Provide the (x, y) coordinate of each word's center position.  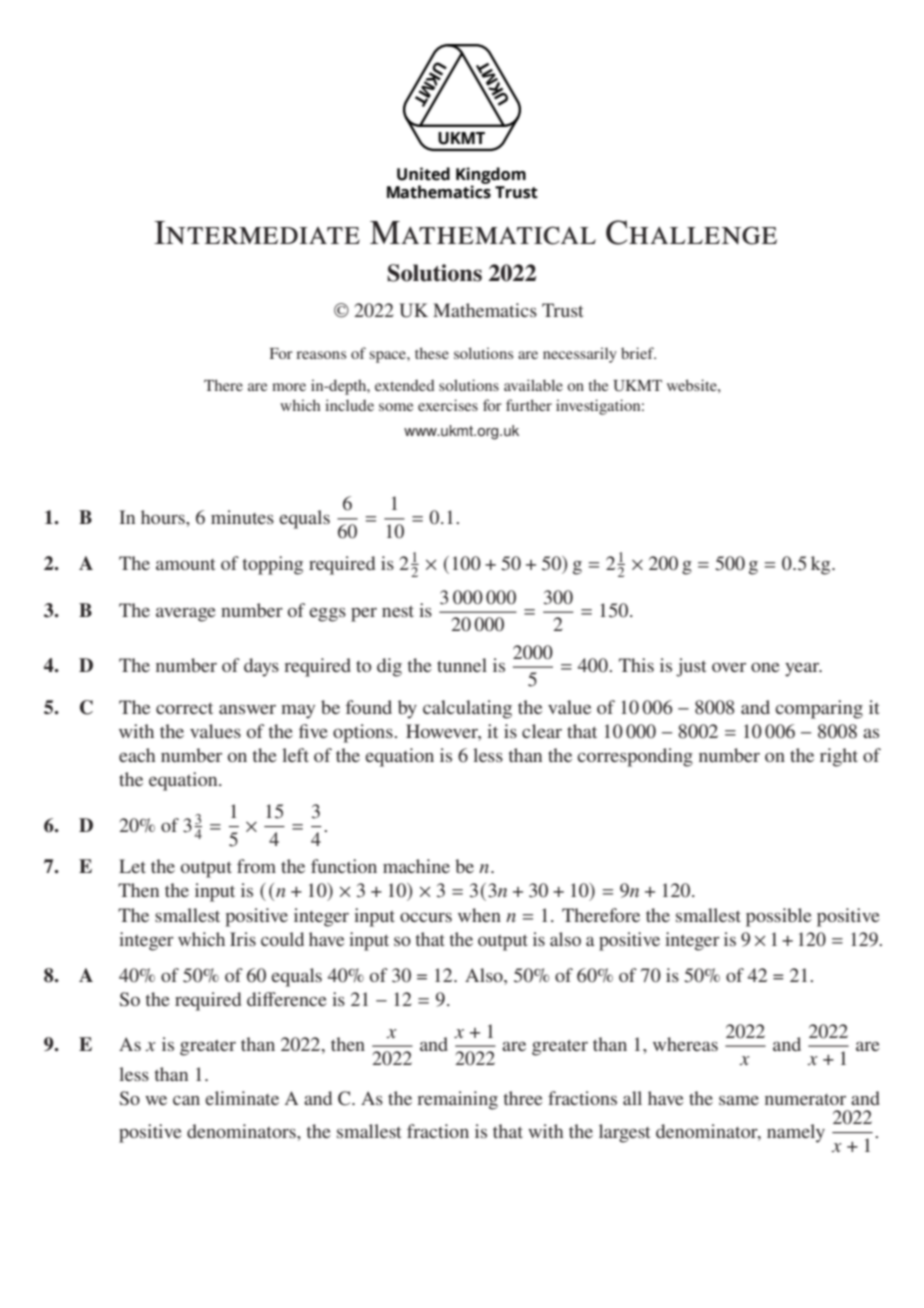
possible (779, 917)
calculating (467, 709)
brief (638, 353)
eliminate (242, 1098)
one (765, 667)
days (261, 667)
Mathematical (483, 233)
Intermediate (257, 232)
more (289, 387)
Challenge (691, 232)
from (256, 866)
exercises (448, 405)
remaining (457, 1100)
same (739, 1100)
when (479, 915)
